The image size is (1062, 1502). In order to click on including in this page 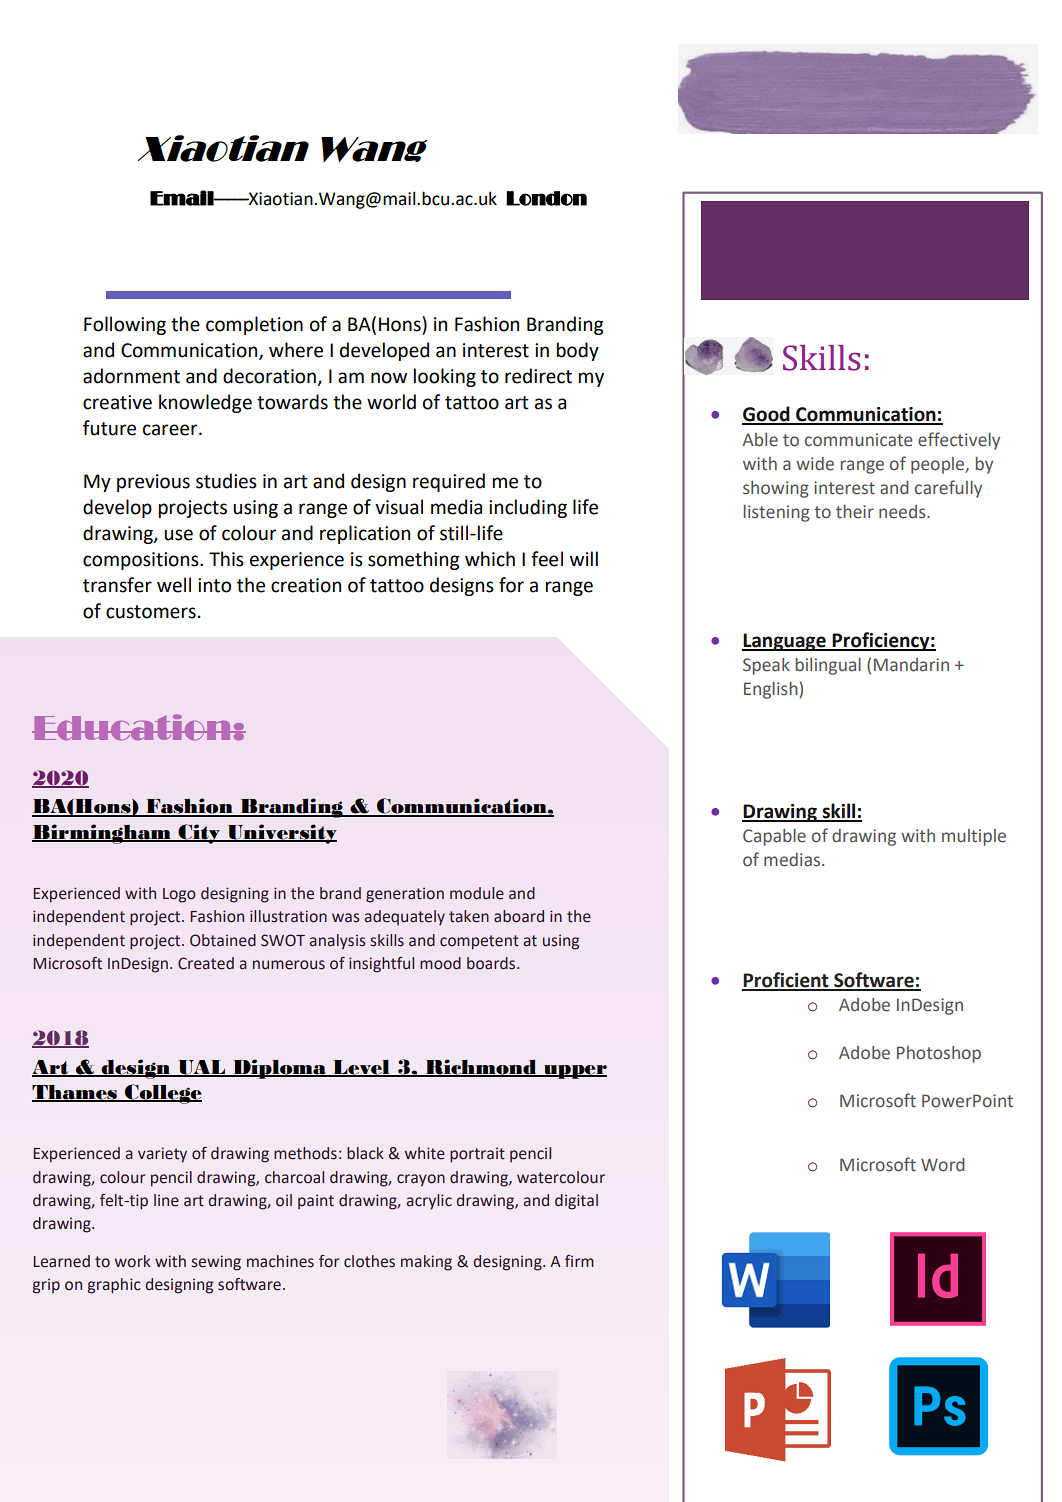, I will do `click(528, 508)`.
